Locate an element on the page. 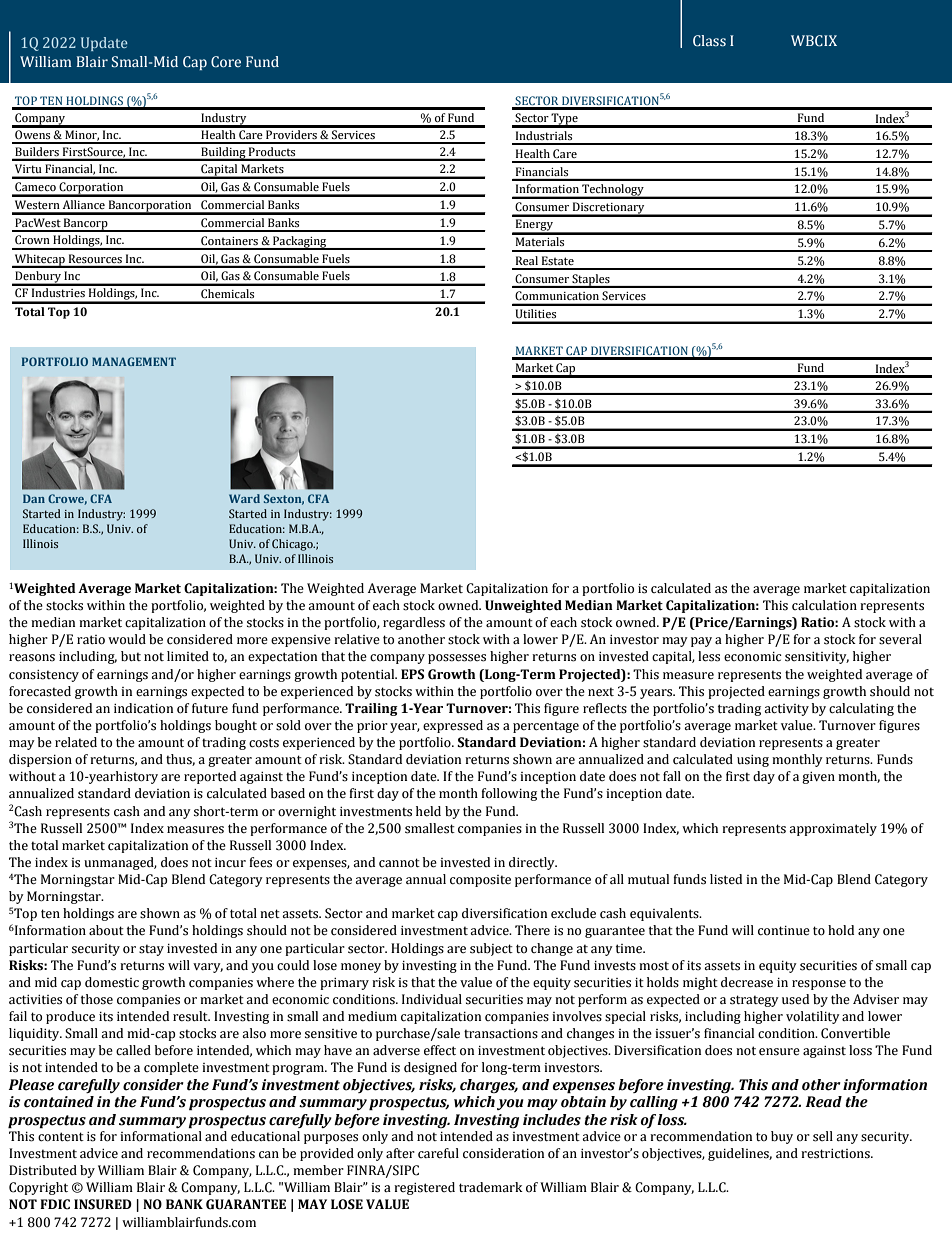  held is located at coordinates (428, 811).
